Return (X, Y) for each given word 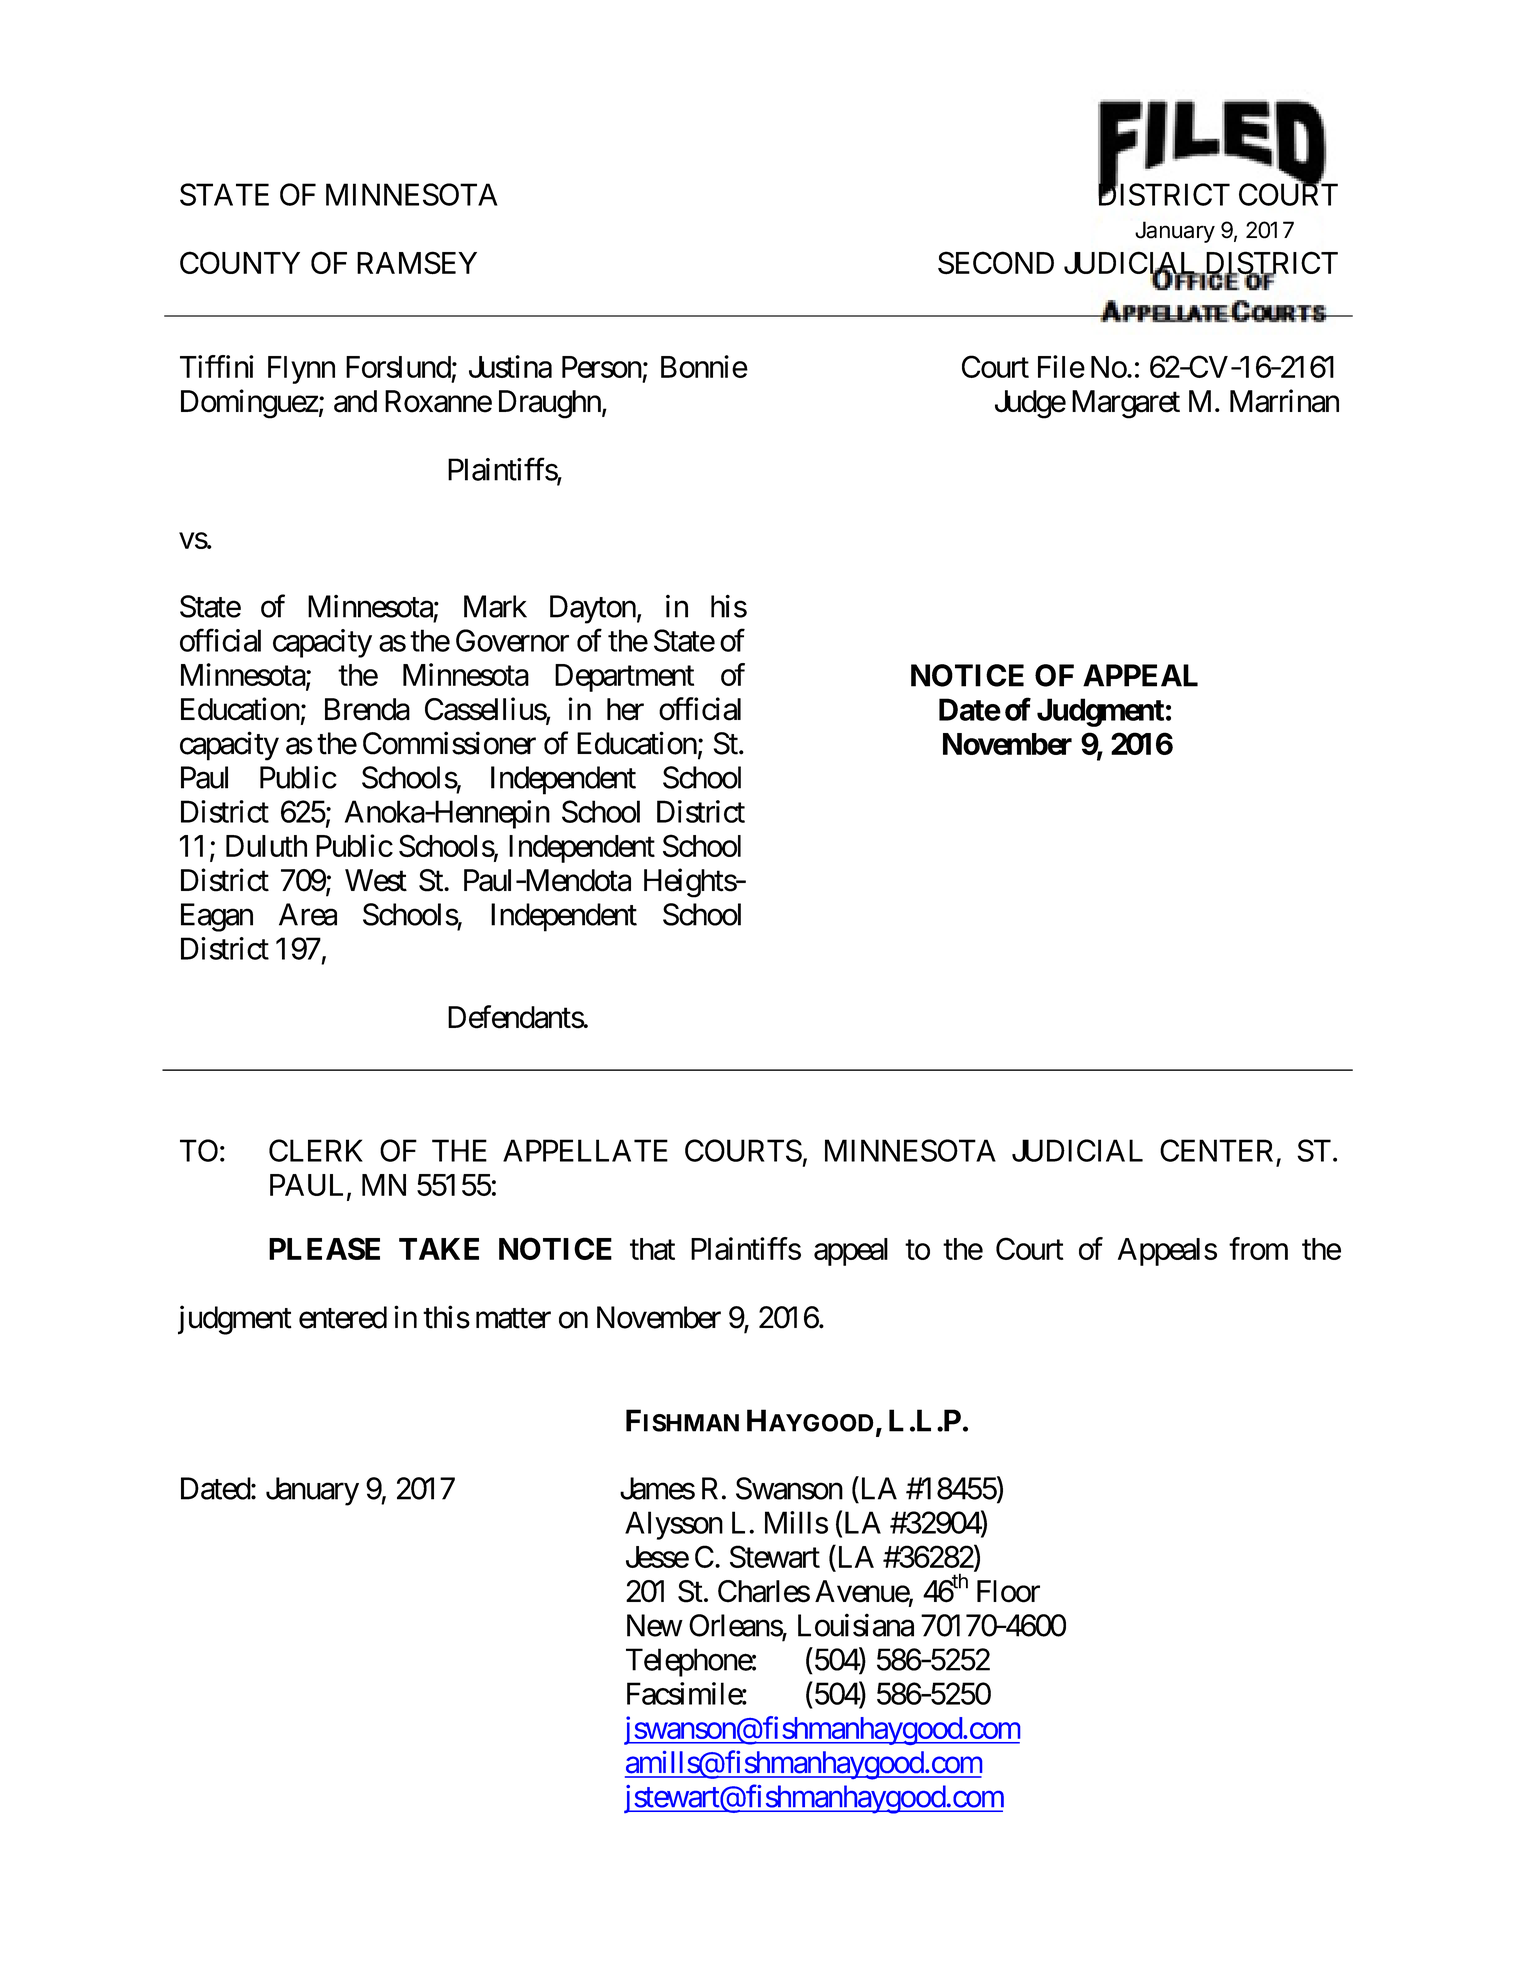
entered (343, 1317)
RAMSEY (417, 263)
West (376, 880)
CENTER (1216, 1150)
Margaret (1126, 404)
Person (602, 367)
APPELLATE (585, 1150)
